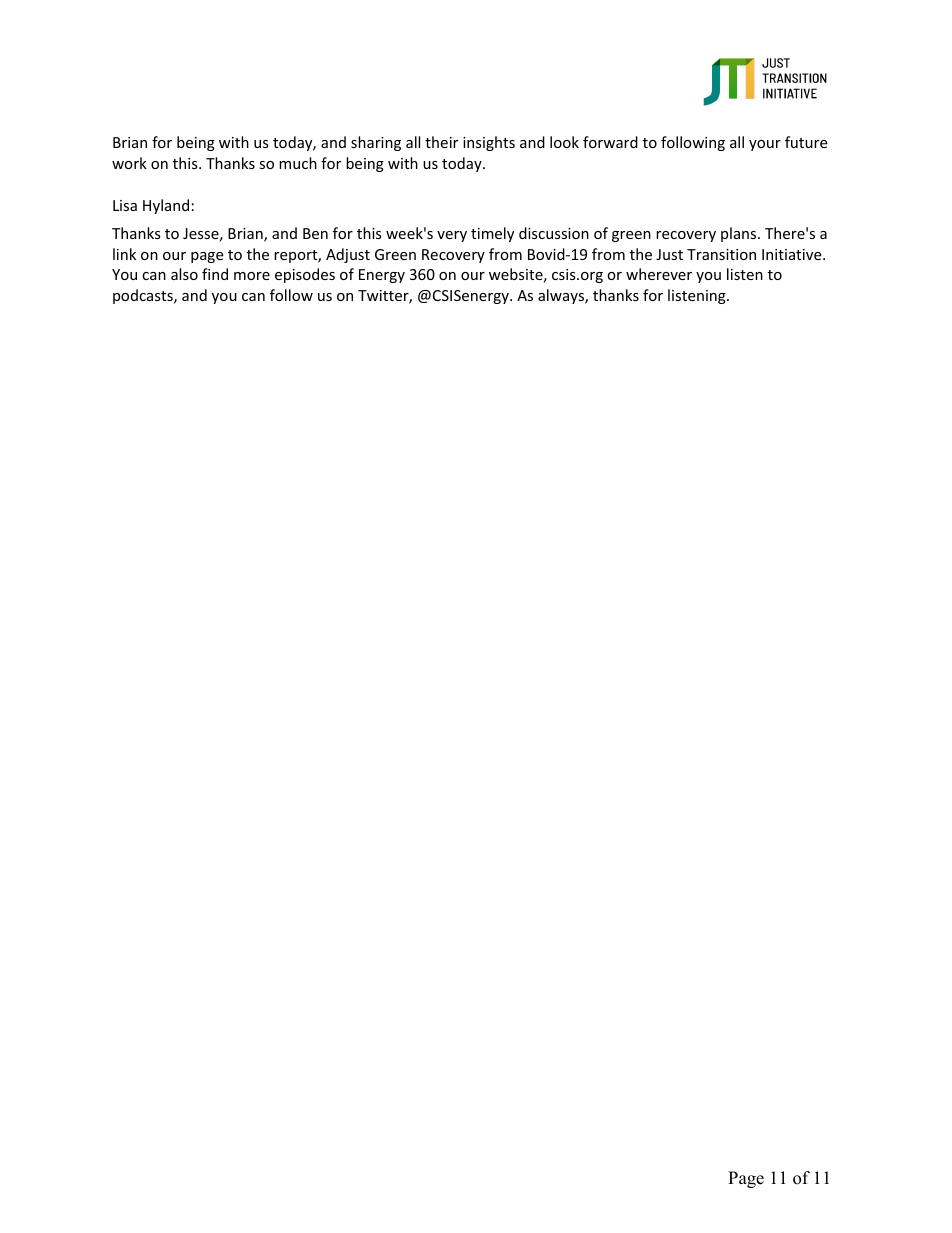  What do you see at coordinates (376, 143) in the screenshot?
I see `sharing` at bounding box center [376, 143].
